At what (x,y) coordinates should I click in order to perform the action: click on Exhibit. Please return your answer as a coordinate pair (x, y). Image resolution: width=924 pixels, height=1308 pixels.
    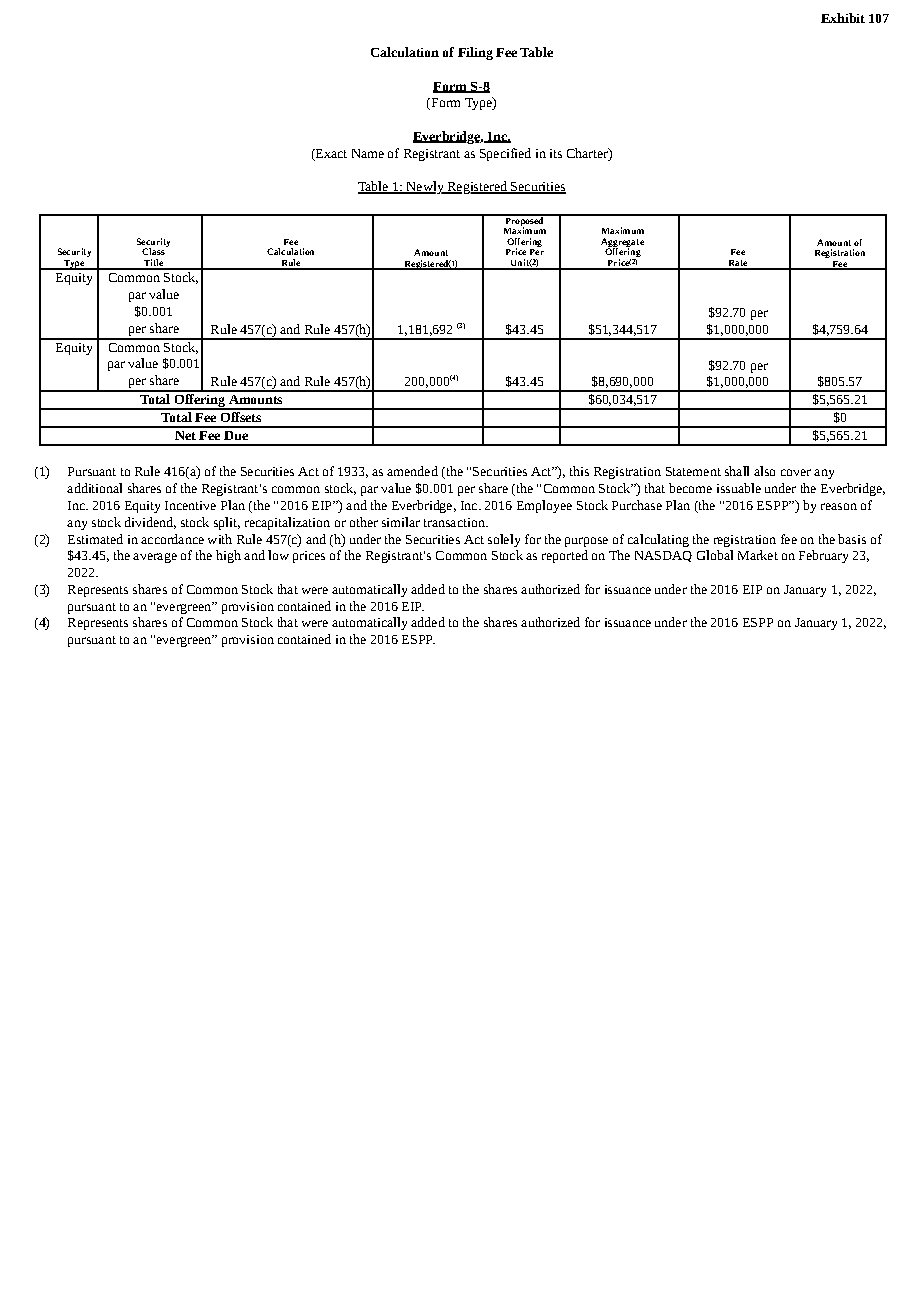
    Looking at the image, I should click on (843, 18).
